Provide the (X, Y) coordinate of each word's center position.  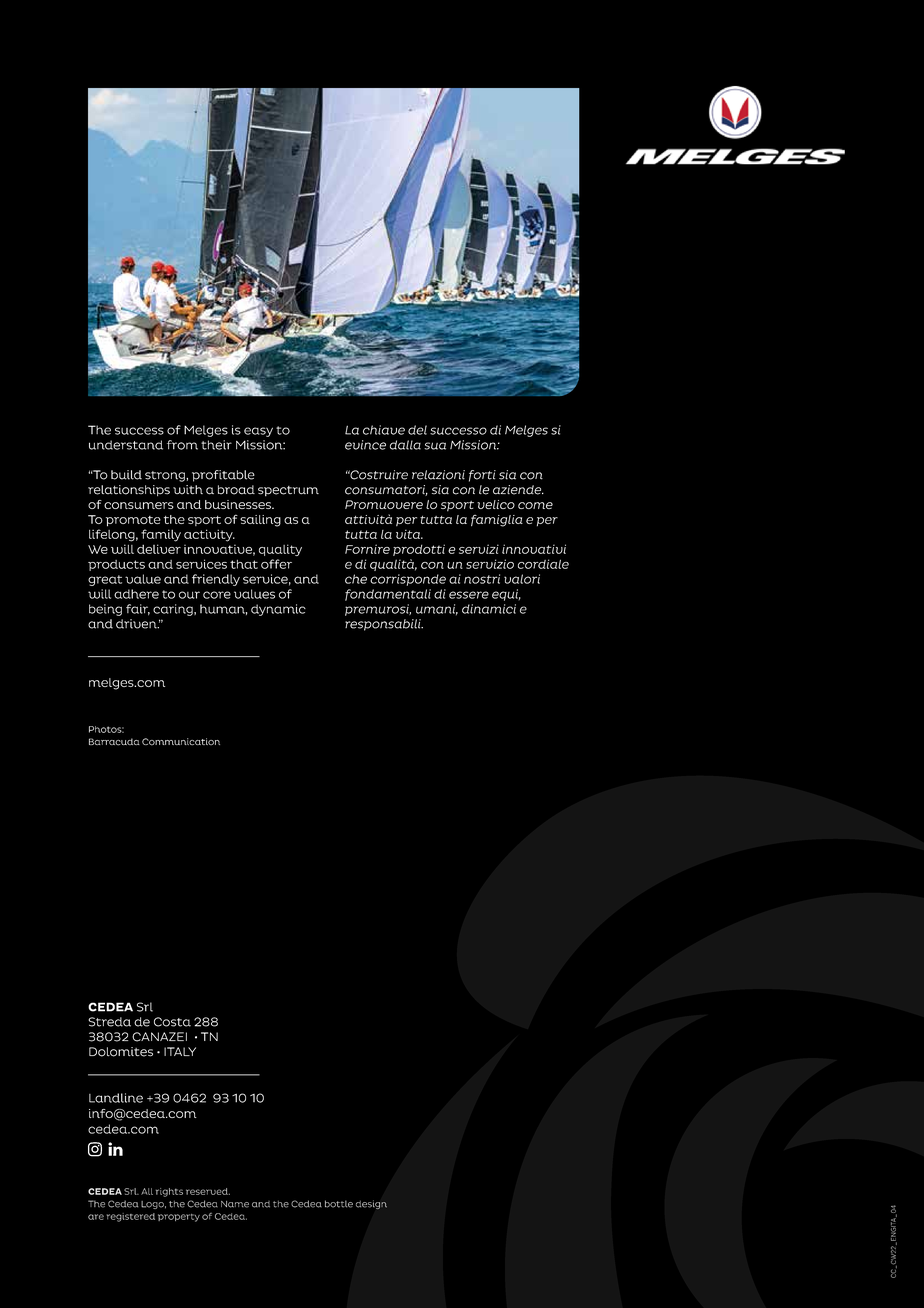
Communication (181, 742)
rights (169, 1192)
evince (365, 445)
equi (506, 595)
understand (126, 445)
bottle (339, 1204)
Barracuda (114, 742)
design (371, 1204)
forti (482, 476)
